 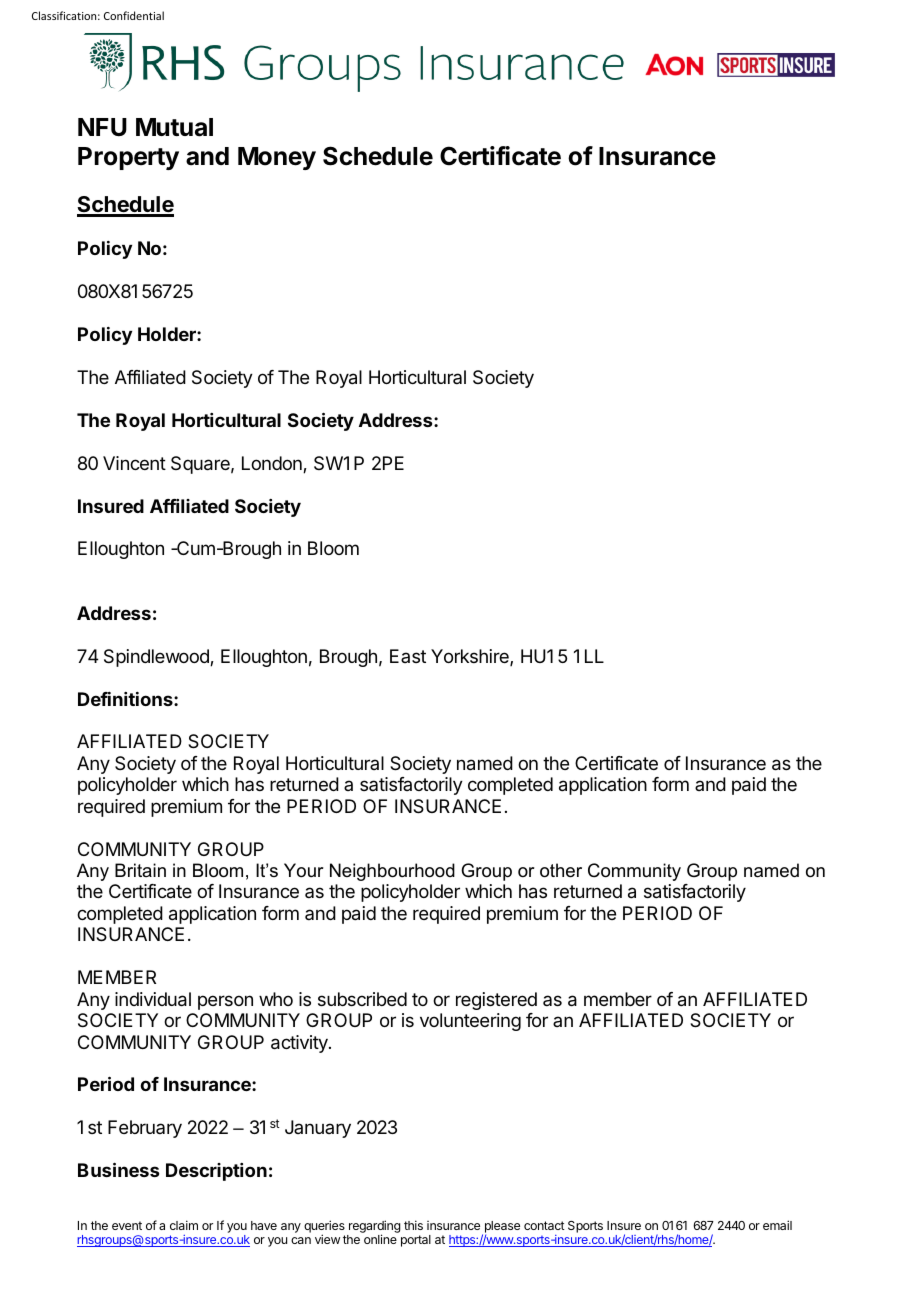 I want to click on Britain, so click(x=140, y=870).
